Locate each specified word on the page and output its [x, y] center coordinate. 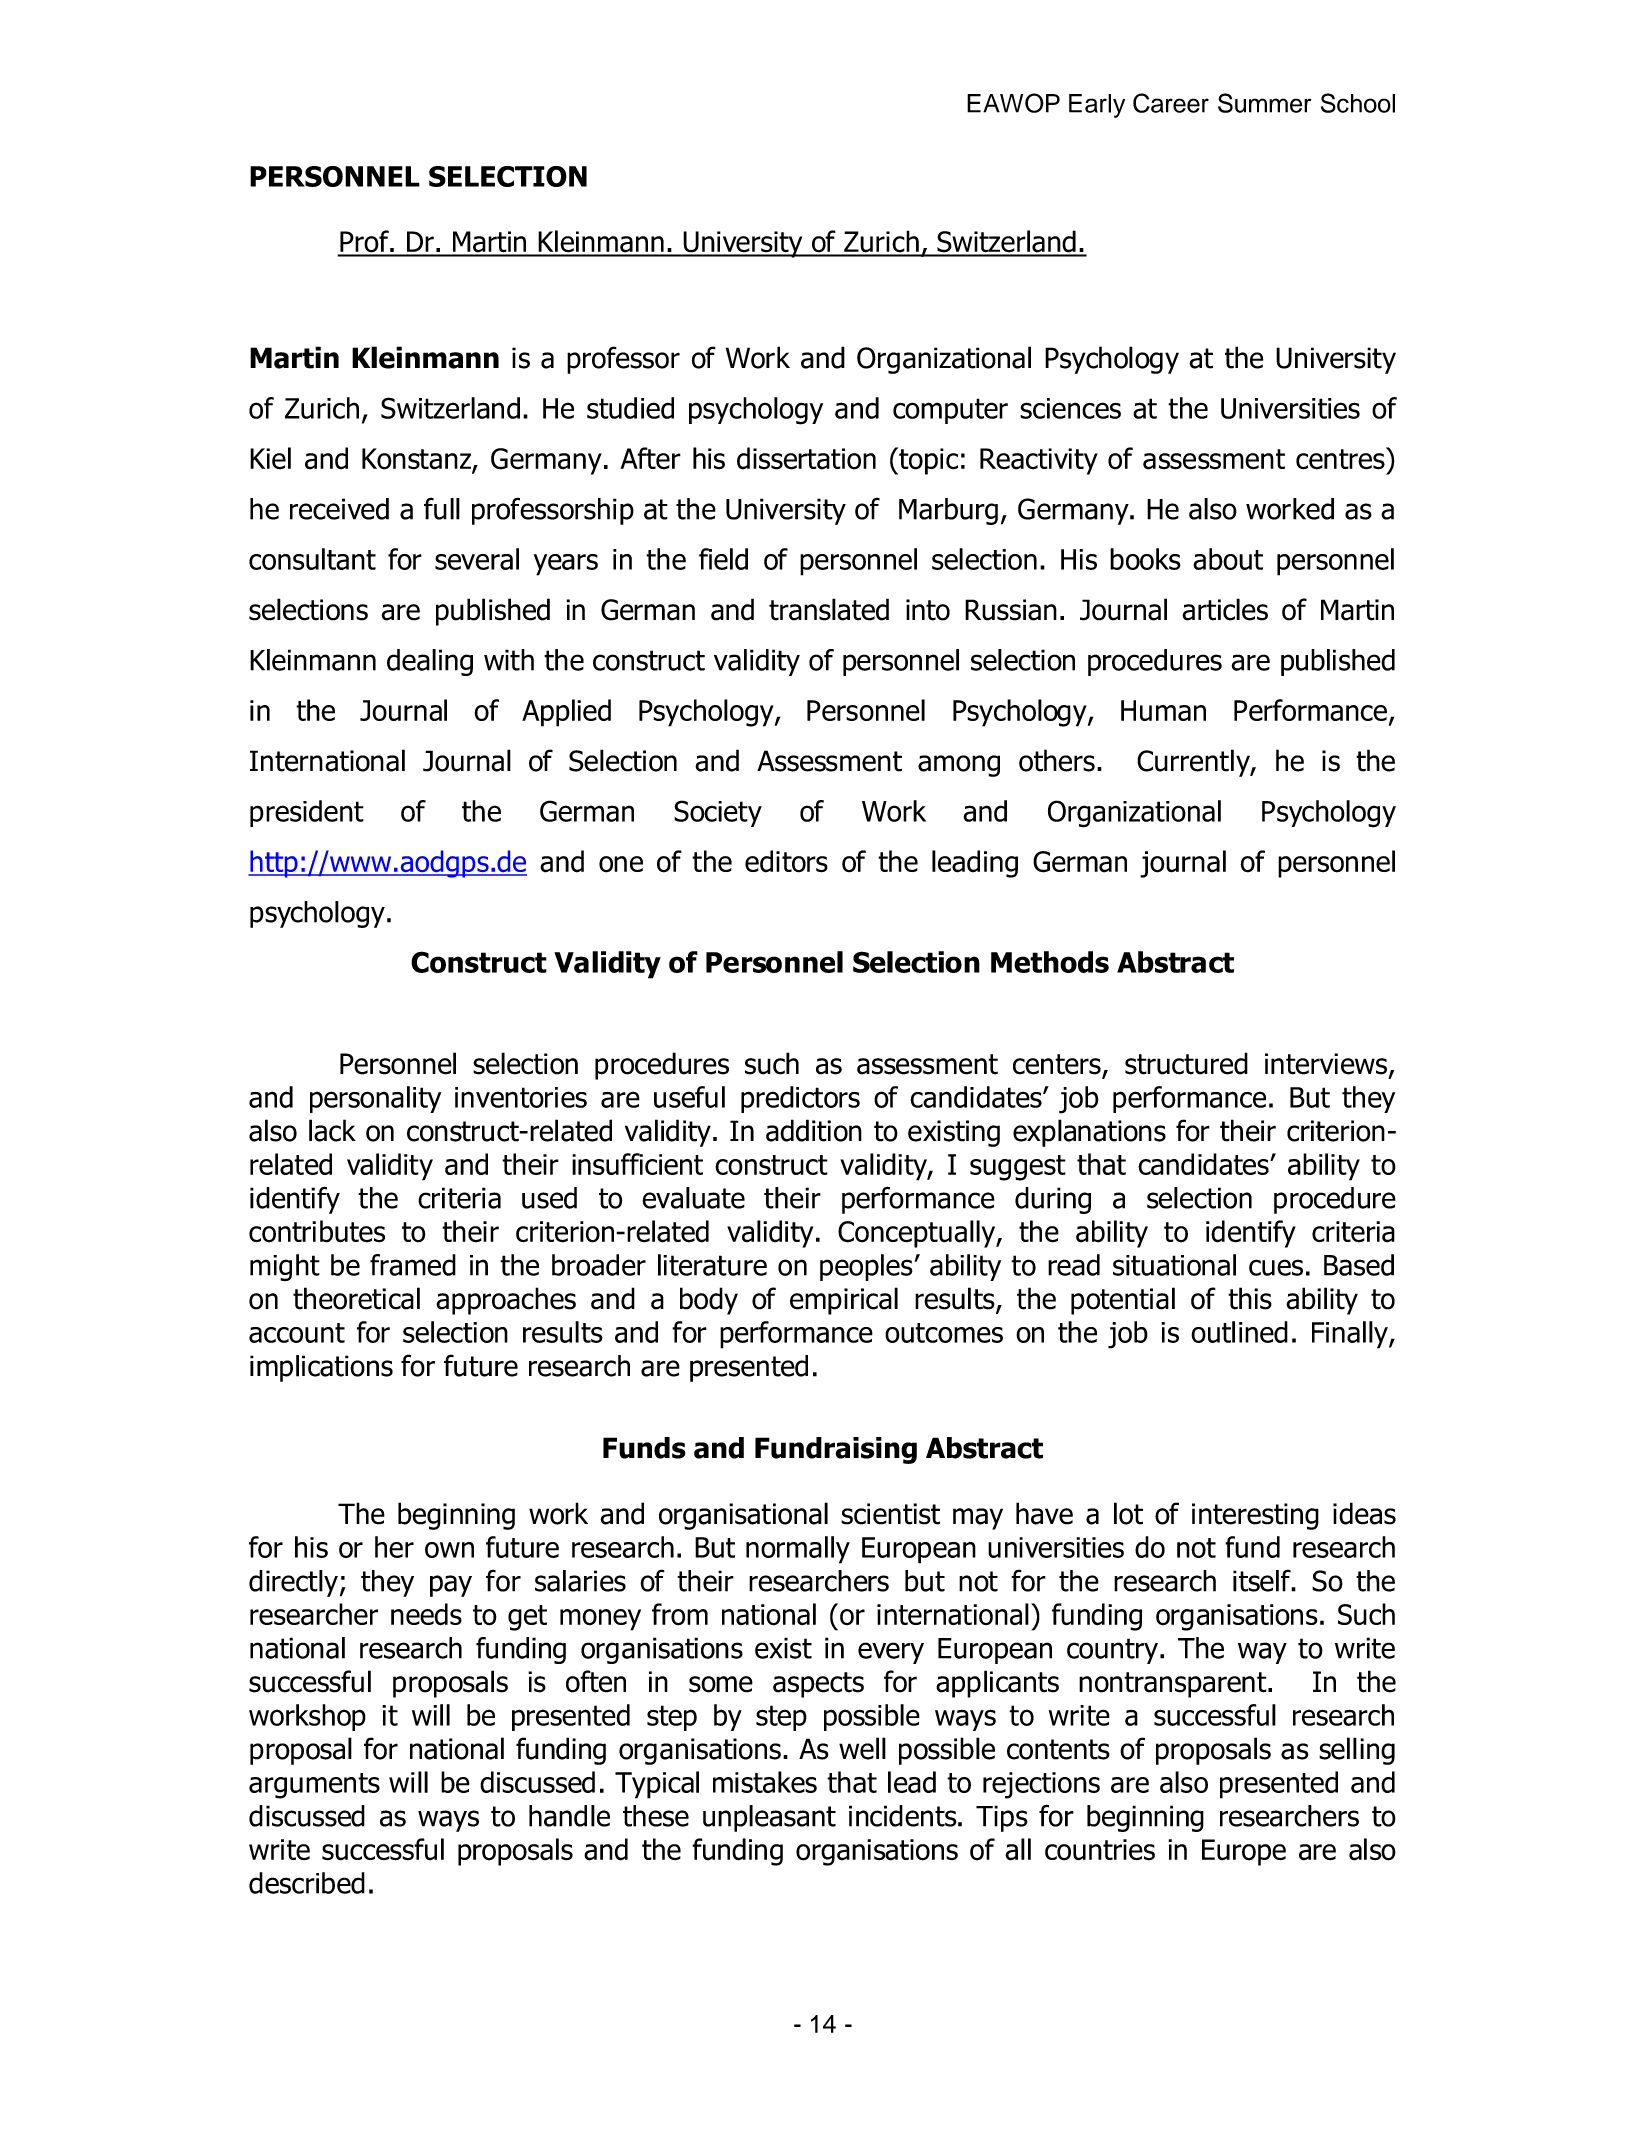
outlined [1239, 1332]
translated [829, 609]
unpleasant [769, 1818]
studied [630, 408]
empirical [844, 1301]
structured [1186, 1063]
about [1228, 559]
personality [375, 1099]
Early [1097, 106]
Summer [1264, 103]
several [477, 559]
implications [321, 1368]
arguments [314, 1786]
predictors [800, 1099]
